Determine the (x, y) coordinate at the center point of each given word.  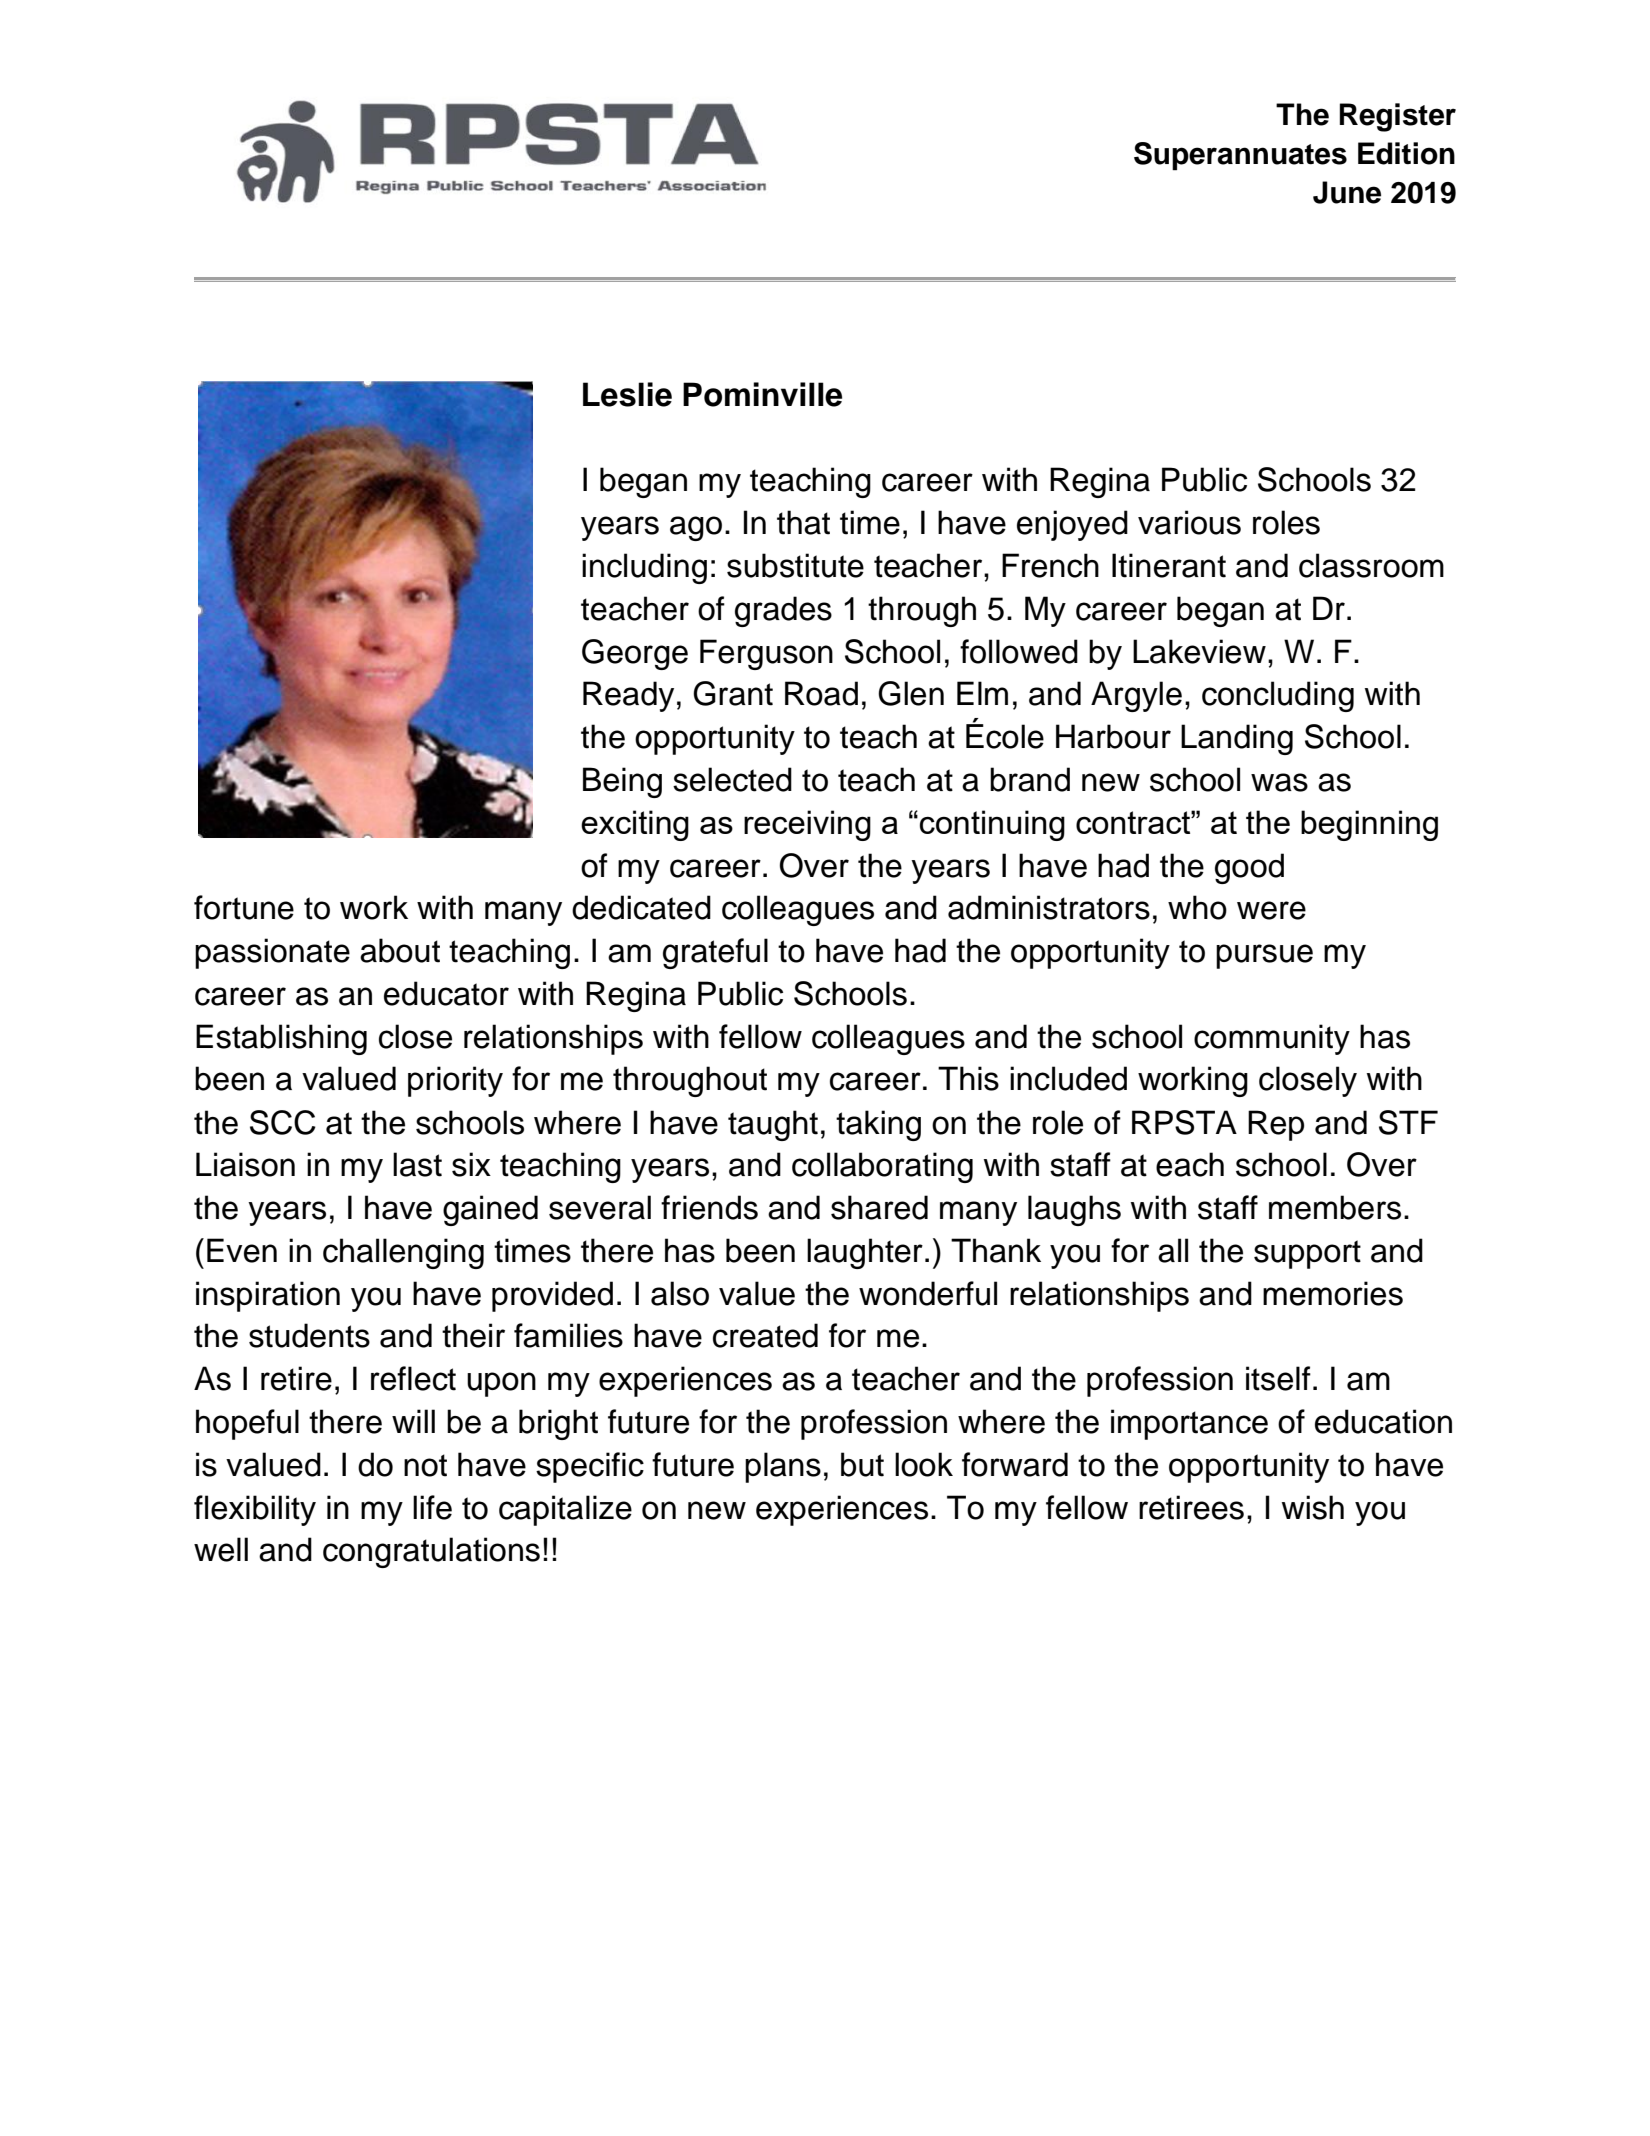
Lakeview (1199, 651)
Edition (1406, 153)
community (1272, 1039)
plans (783, 1467)
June (1347, 192)
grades (783, 611)
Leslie (627, 394)
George (635, 654)
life (432, 1507)
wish (1313, 1507)
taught (773, 1125)
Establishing (281, 1039)
